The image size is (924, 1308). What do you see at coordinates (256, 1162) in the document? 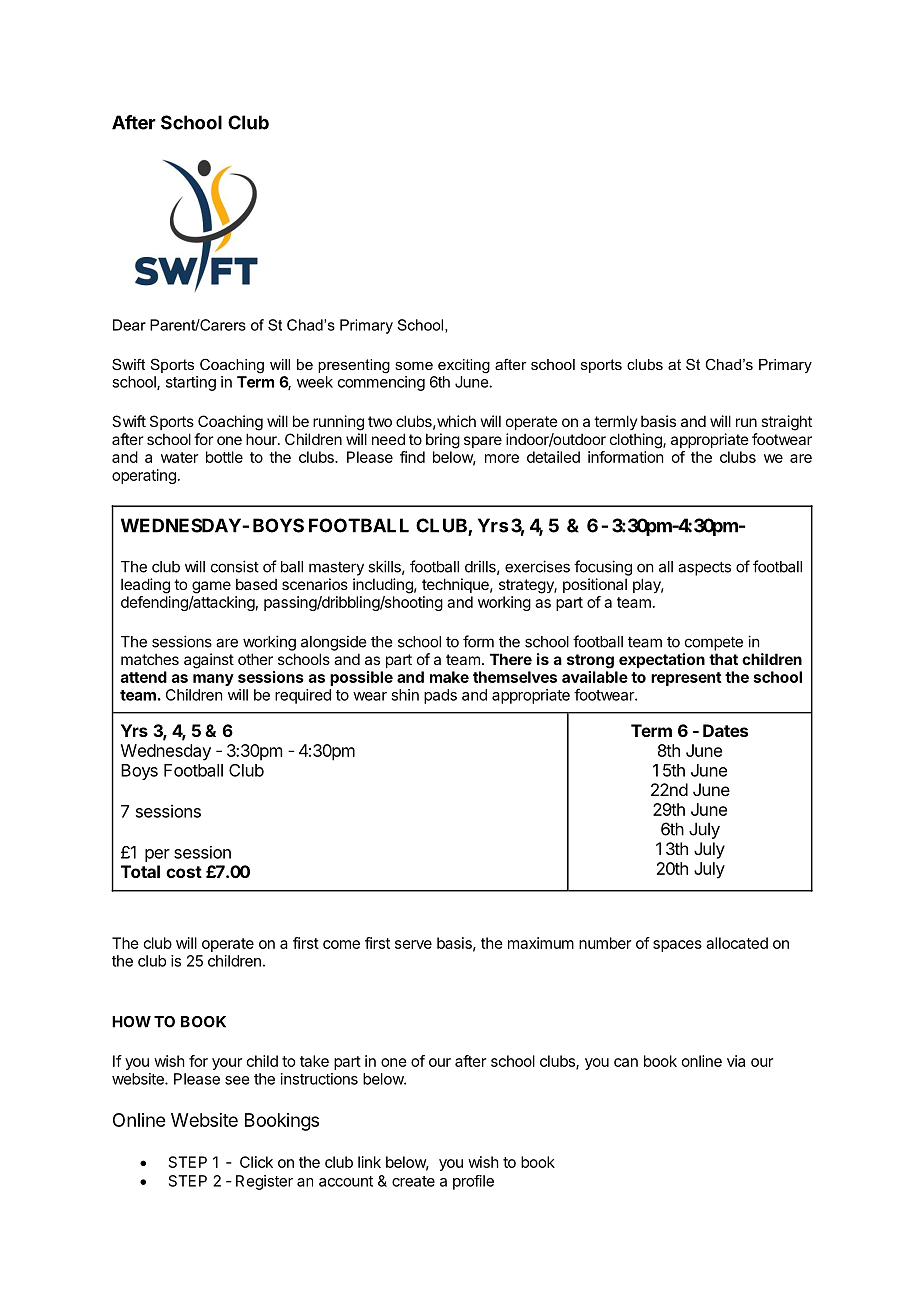
I see `Click` at bounding box center [256, 1162].
